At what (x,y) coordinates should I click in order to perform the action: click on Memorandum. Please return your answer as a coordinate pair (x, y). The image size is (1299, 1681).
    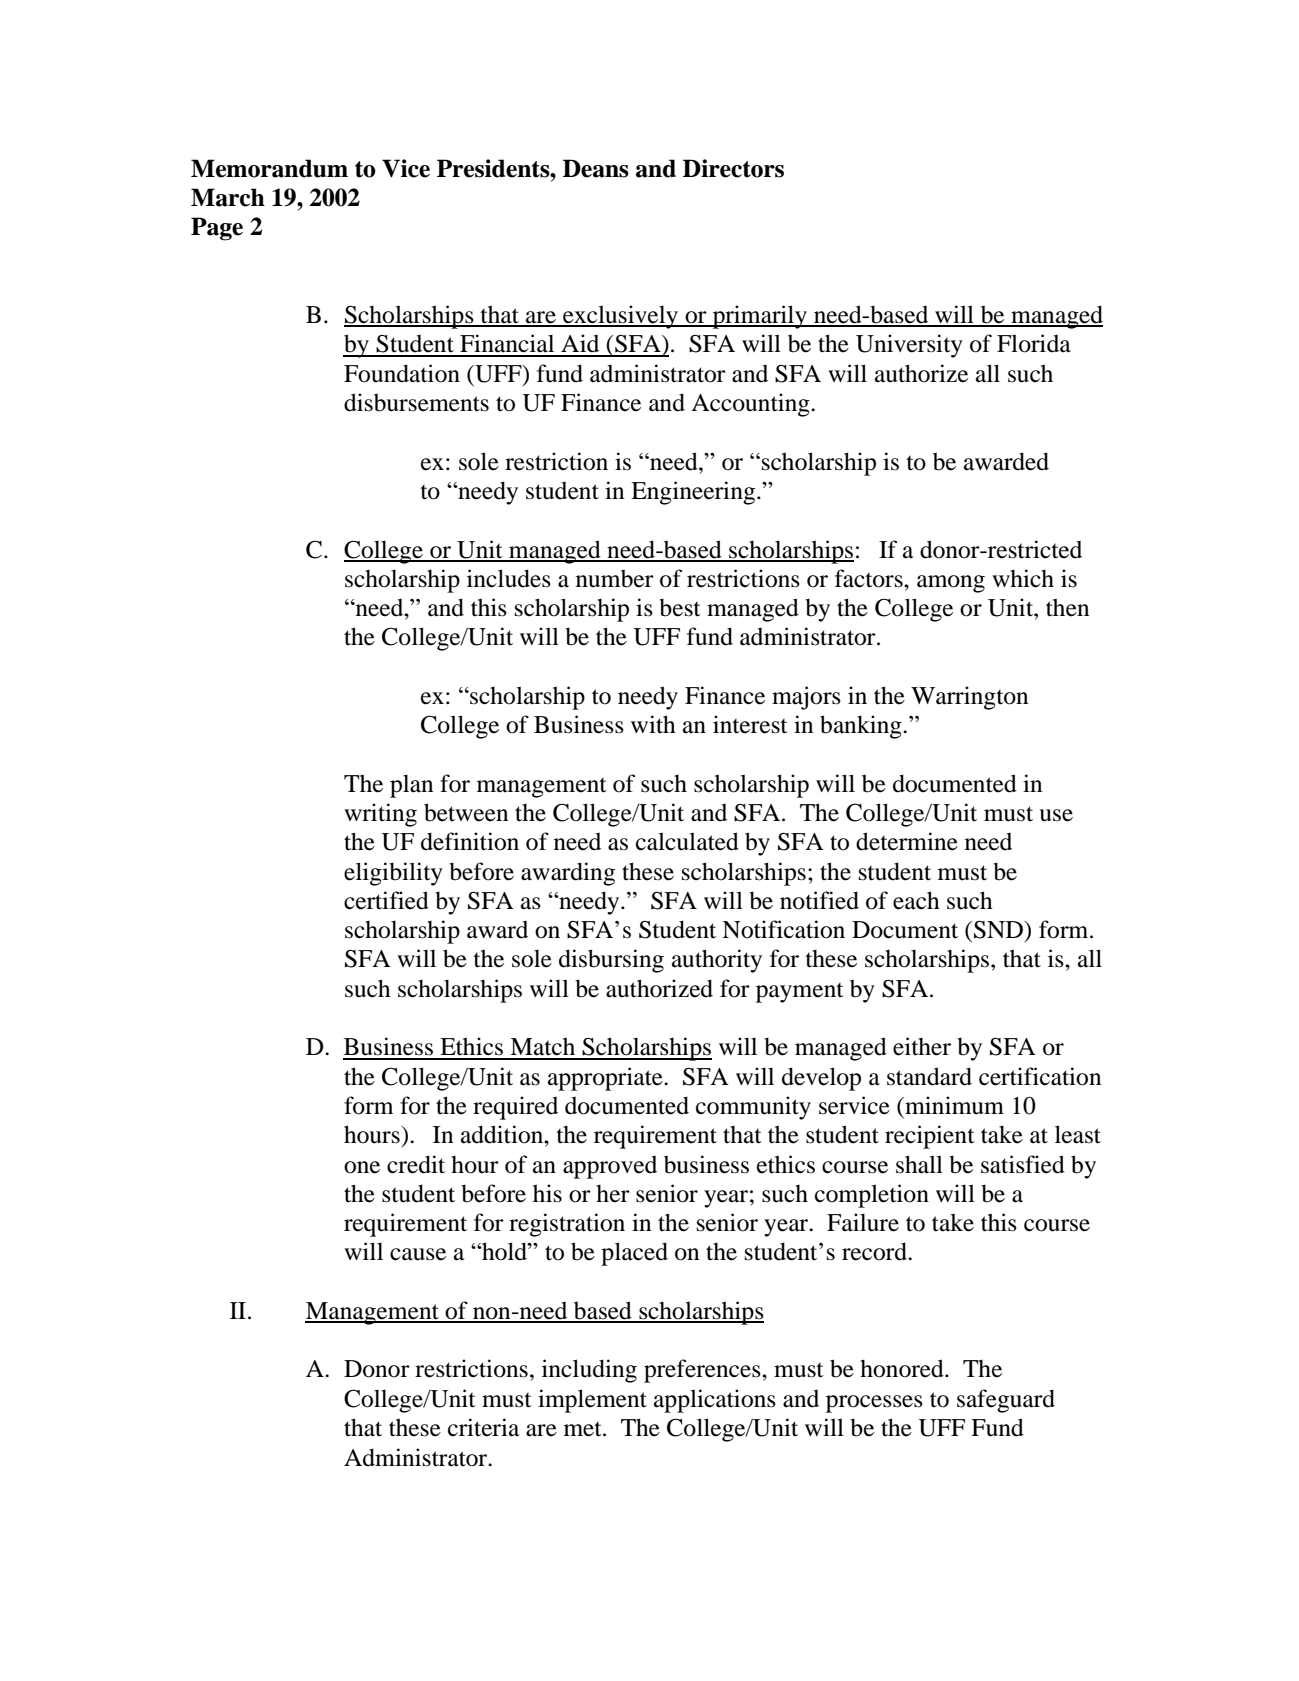
    Looking at the image, I should click on (269, 168).
